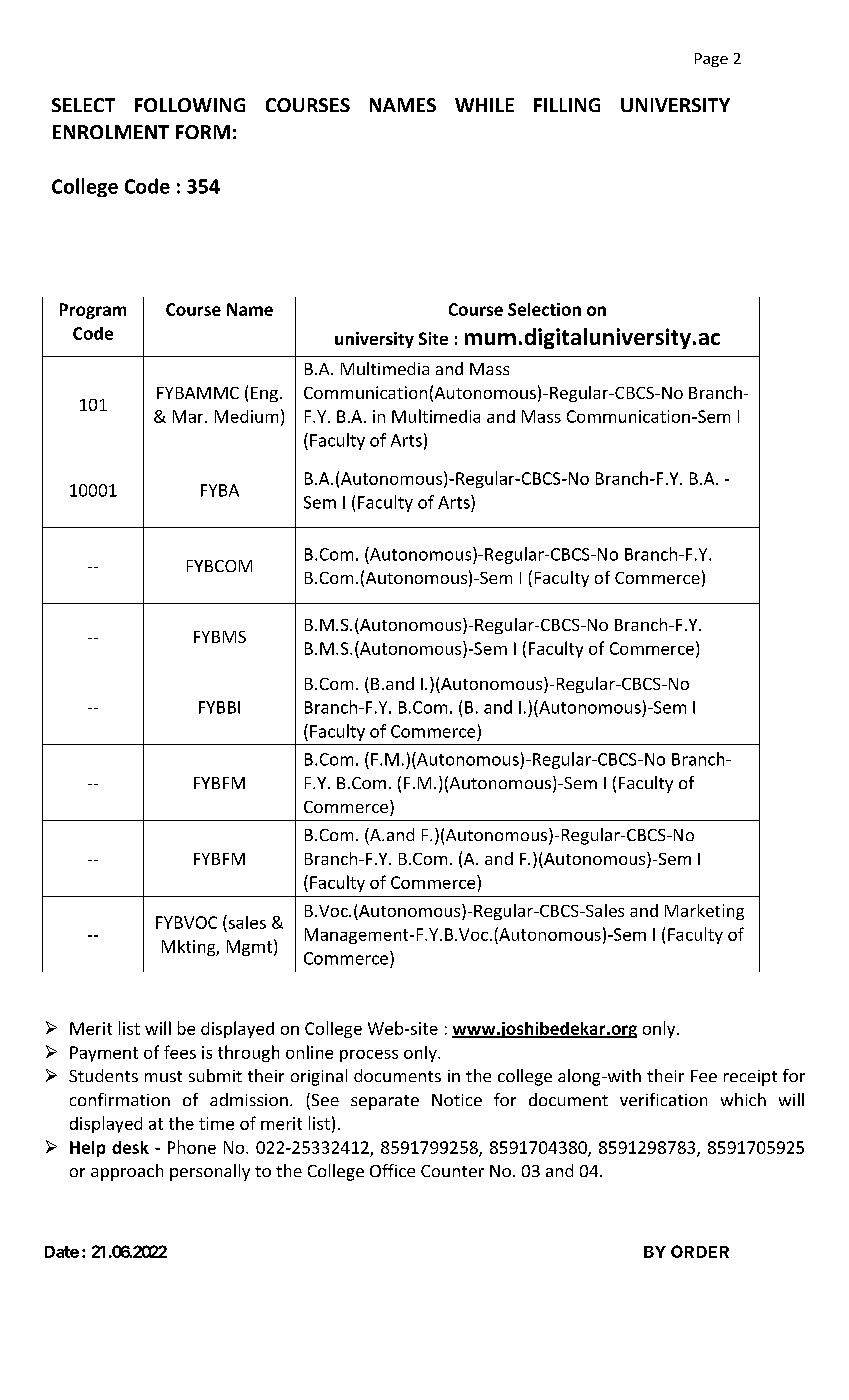  I want to click on Office, so click(392, 1170).
